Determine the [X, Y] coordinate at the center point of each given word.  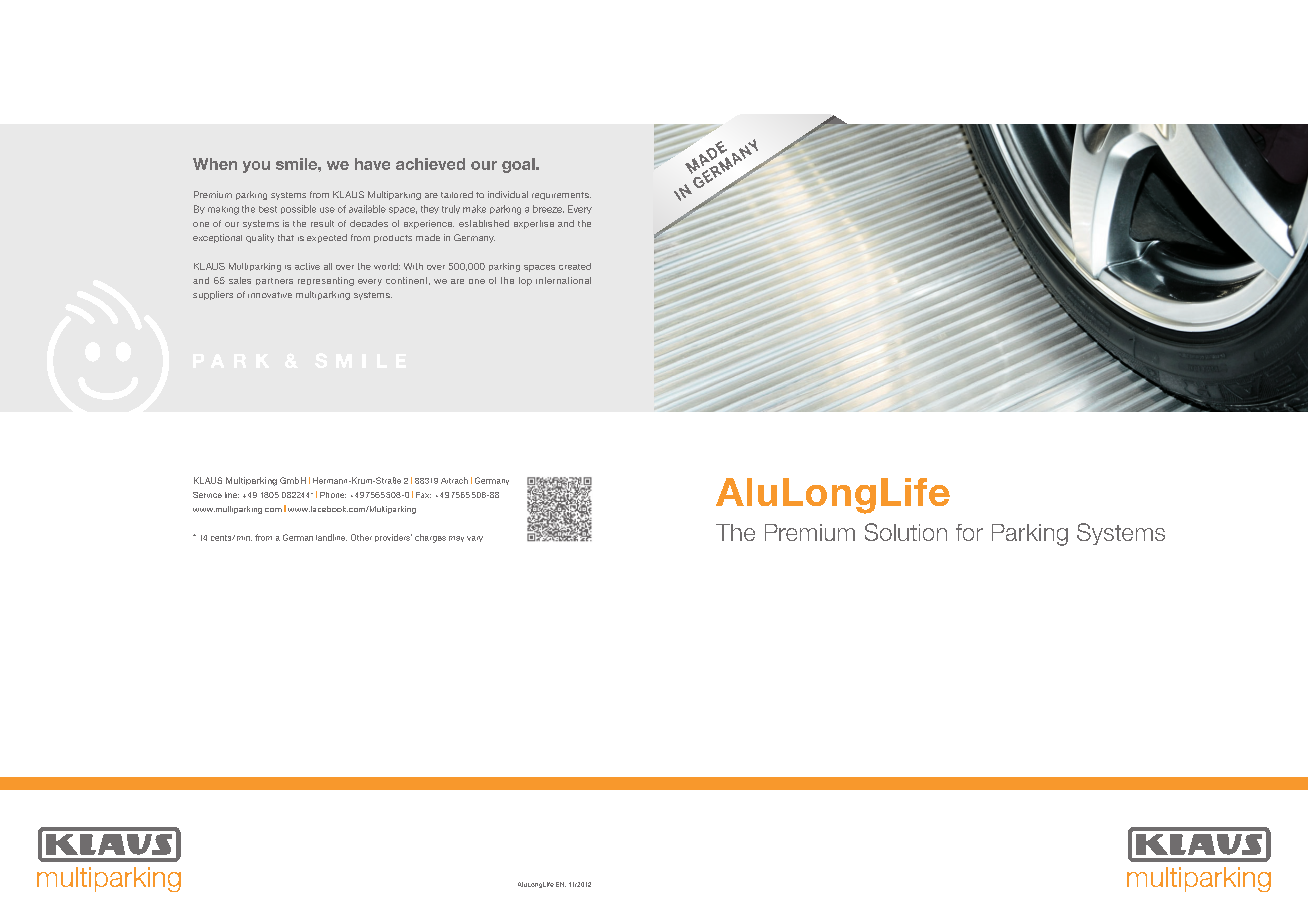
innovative [270, 295]
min [244, 538]
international [563, 280]
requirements [561, 196]
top [525, 281]
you [256, 167]
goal [519, 165]
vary [475, 539]
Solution [906, 532]
